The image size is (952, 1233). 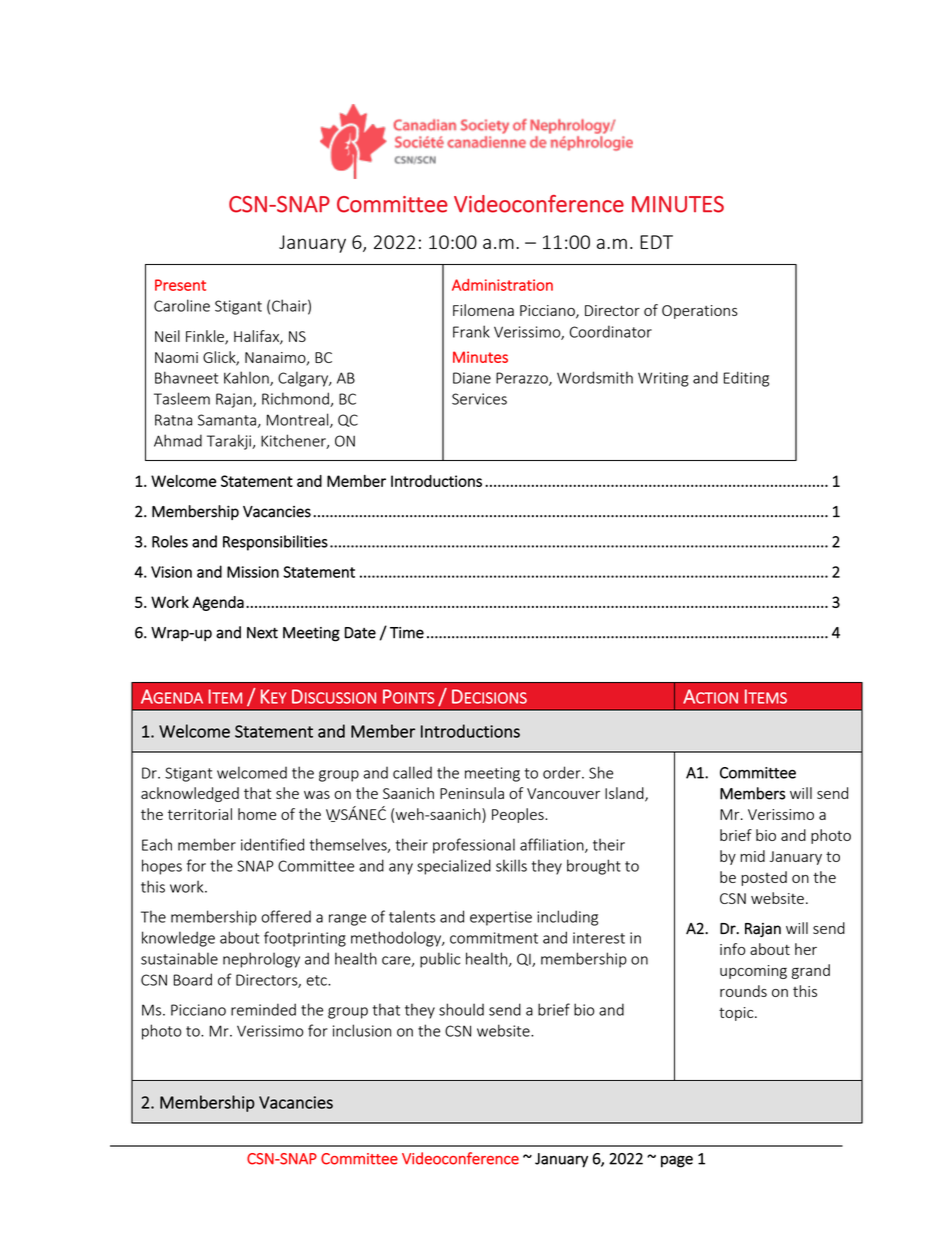 I want to click on identified, so click(x=272, y=844).
